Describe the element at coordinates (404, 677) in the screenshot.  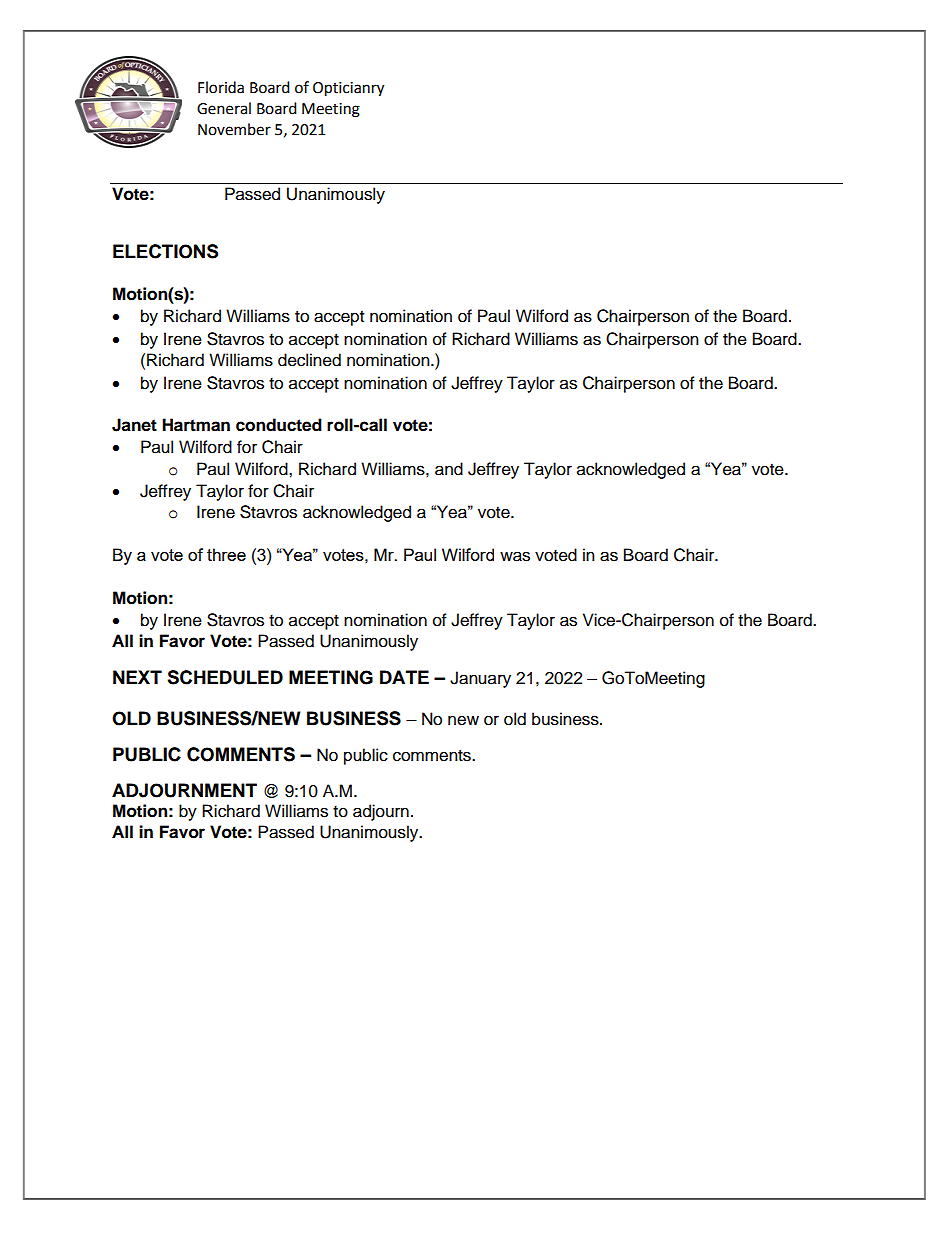
I see `DATE` at that location.
